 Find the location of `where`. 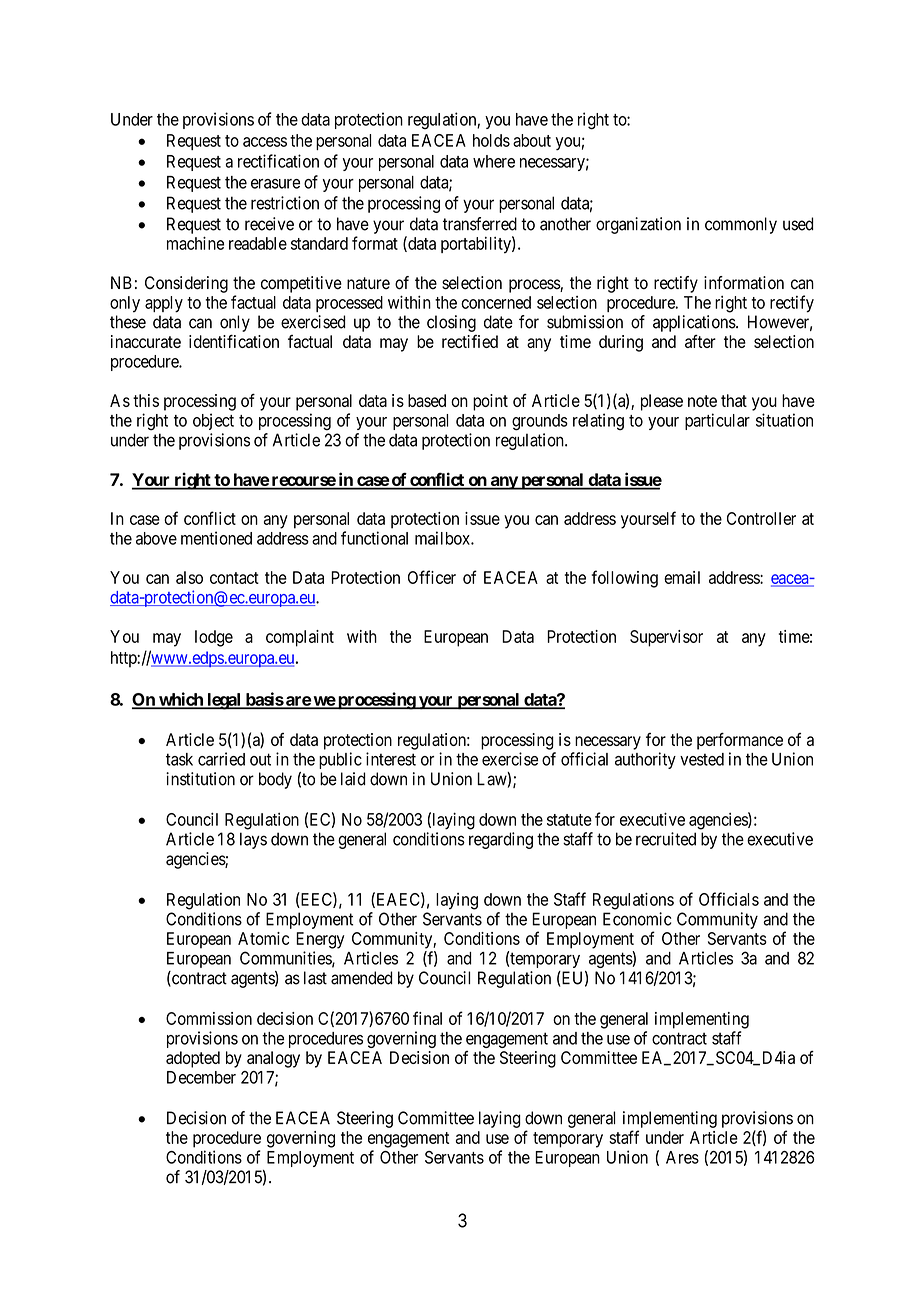

where is located at coordinates (494, 161).
